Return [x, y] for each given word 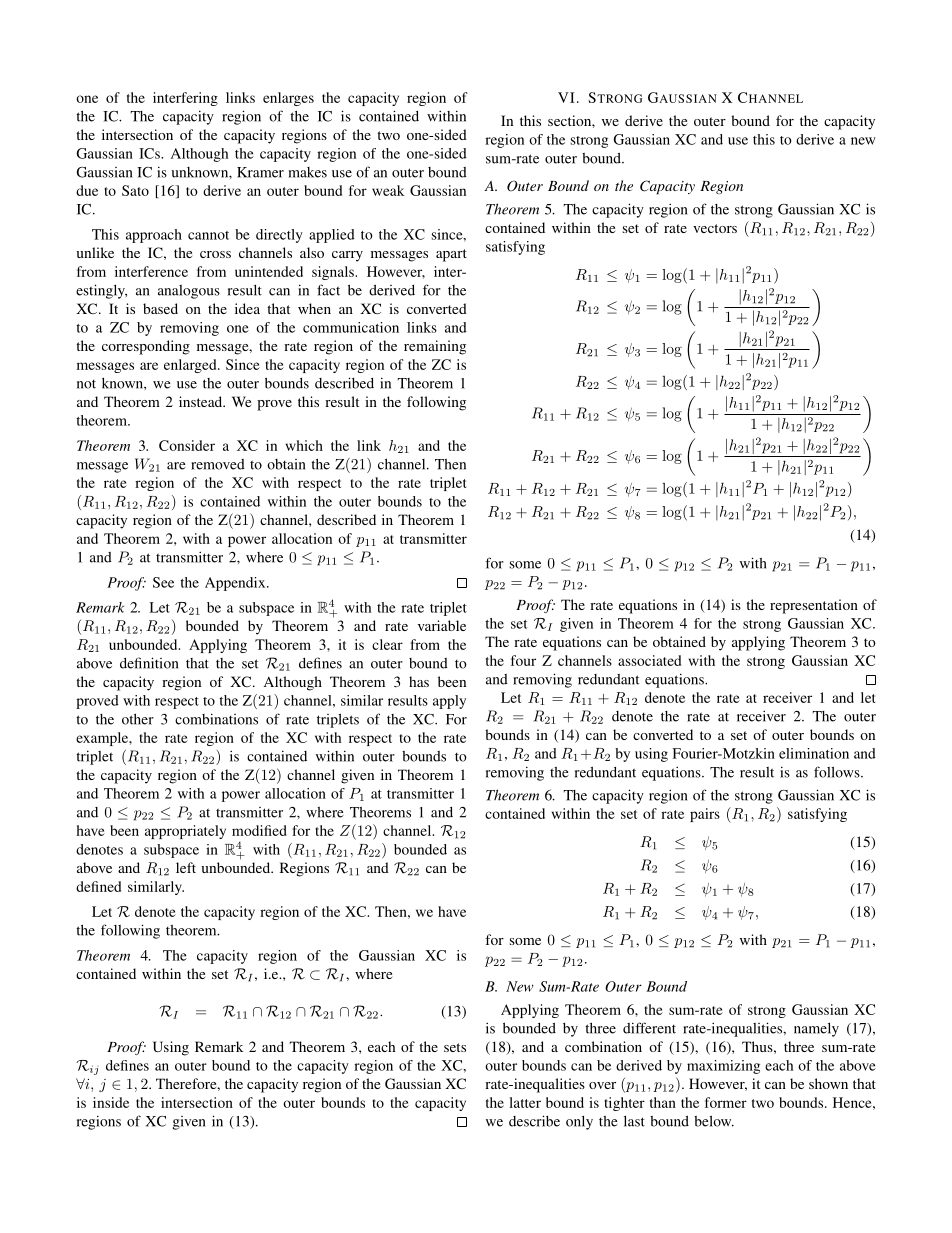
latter [525, 1102]
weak [388, 190]
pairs [705, 815]
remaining [435, 347]
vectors [715, 228]
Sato [135, 190]
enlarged [191, 366]
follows [838, 772]
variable [442, 625]
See [163, 582]
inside [111, 1102]
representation [814, 606]
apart [451, 255]
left [186, 867]
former [726, 1102]
